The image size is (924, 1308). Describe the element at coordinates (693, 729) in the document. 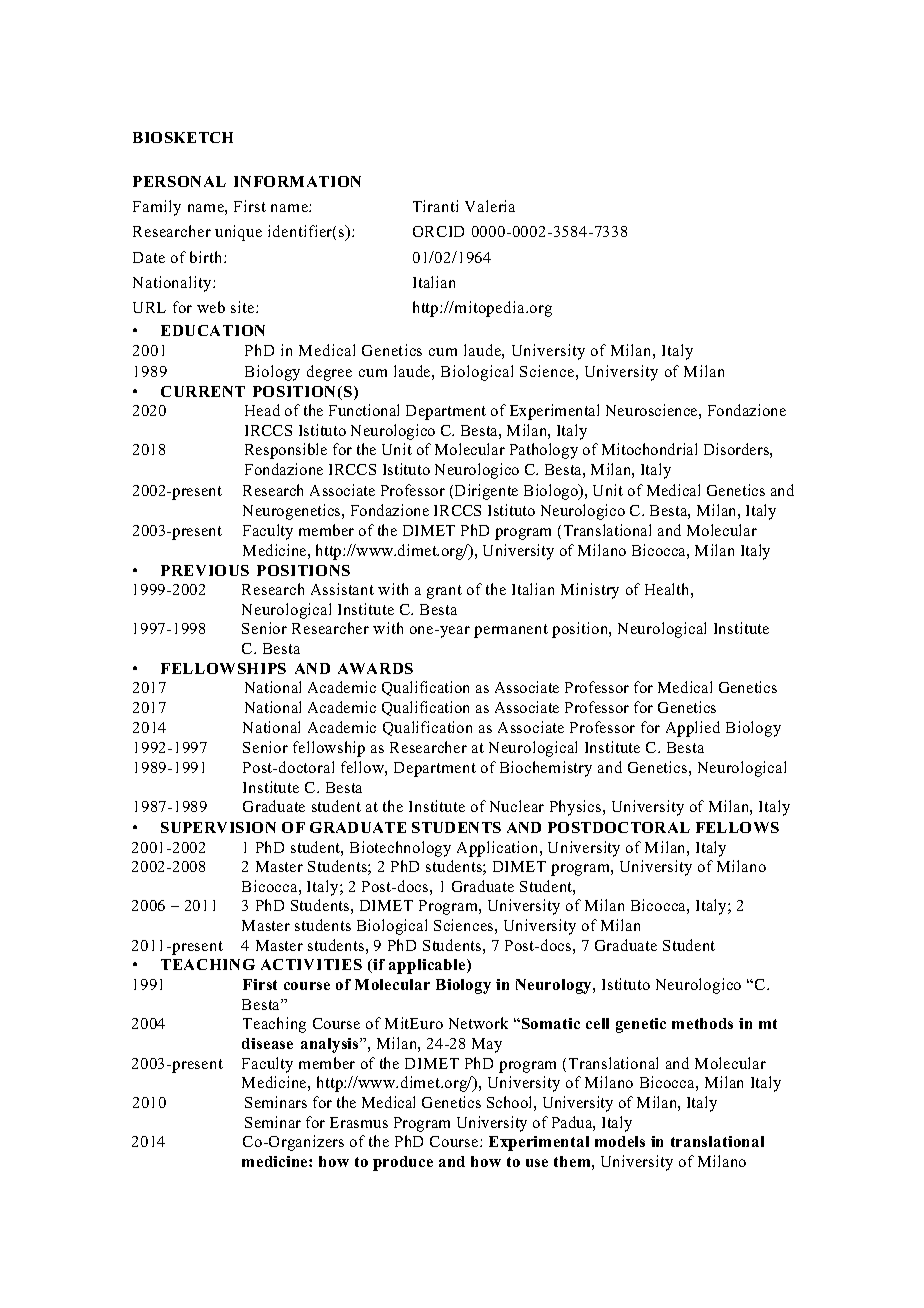

I see `Applied` at that location.
